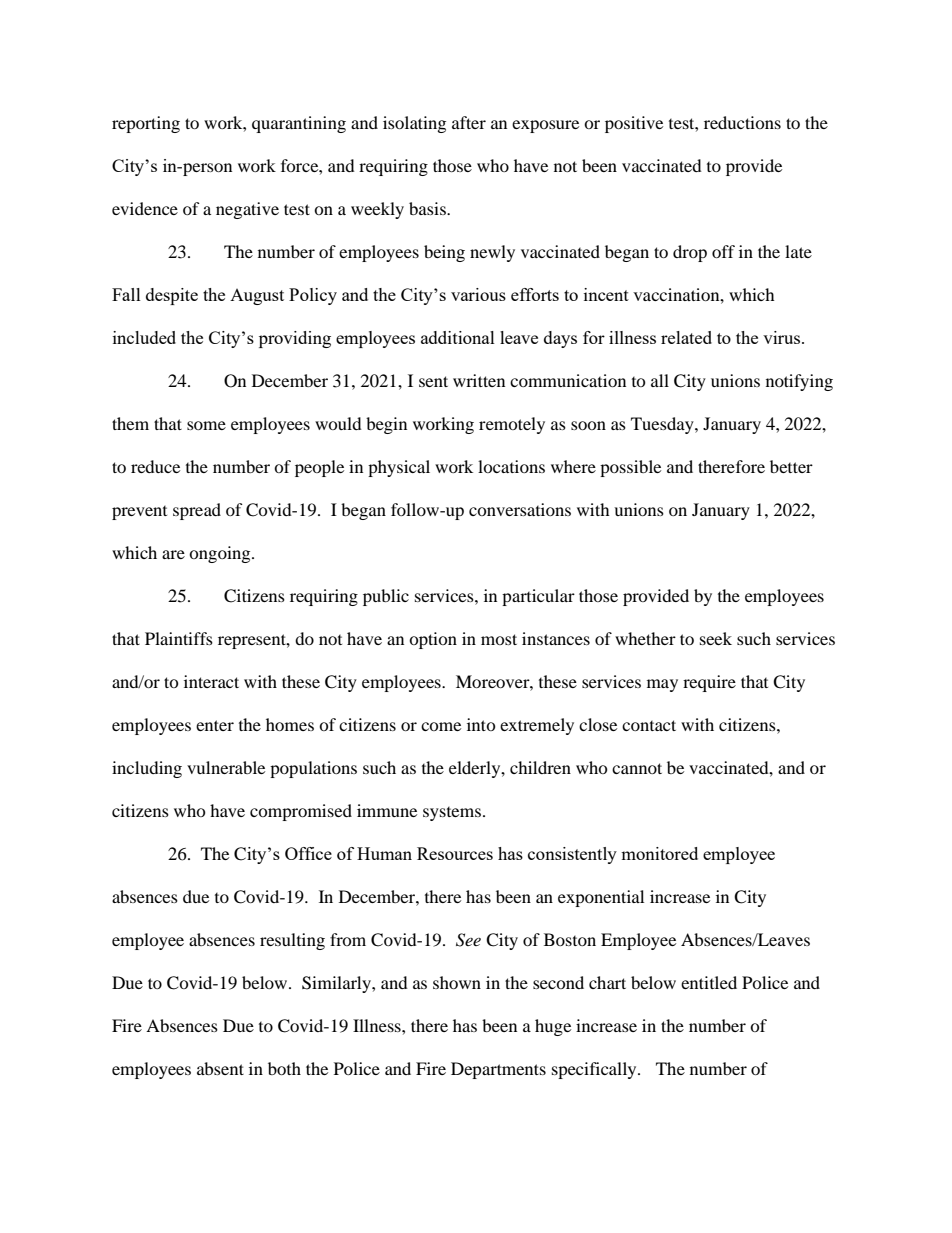 The height and width of the page is (1233, 952). I want to click on ongoing, so click(221, 554).
